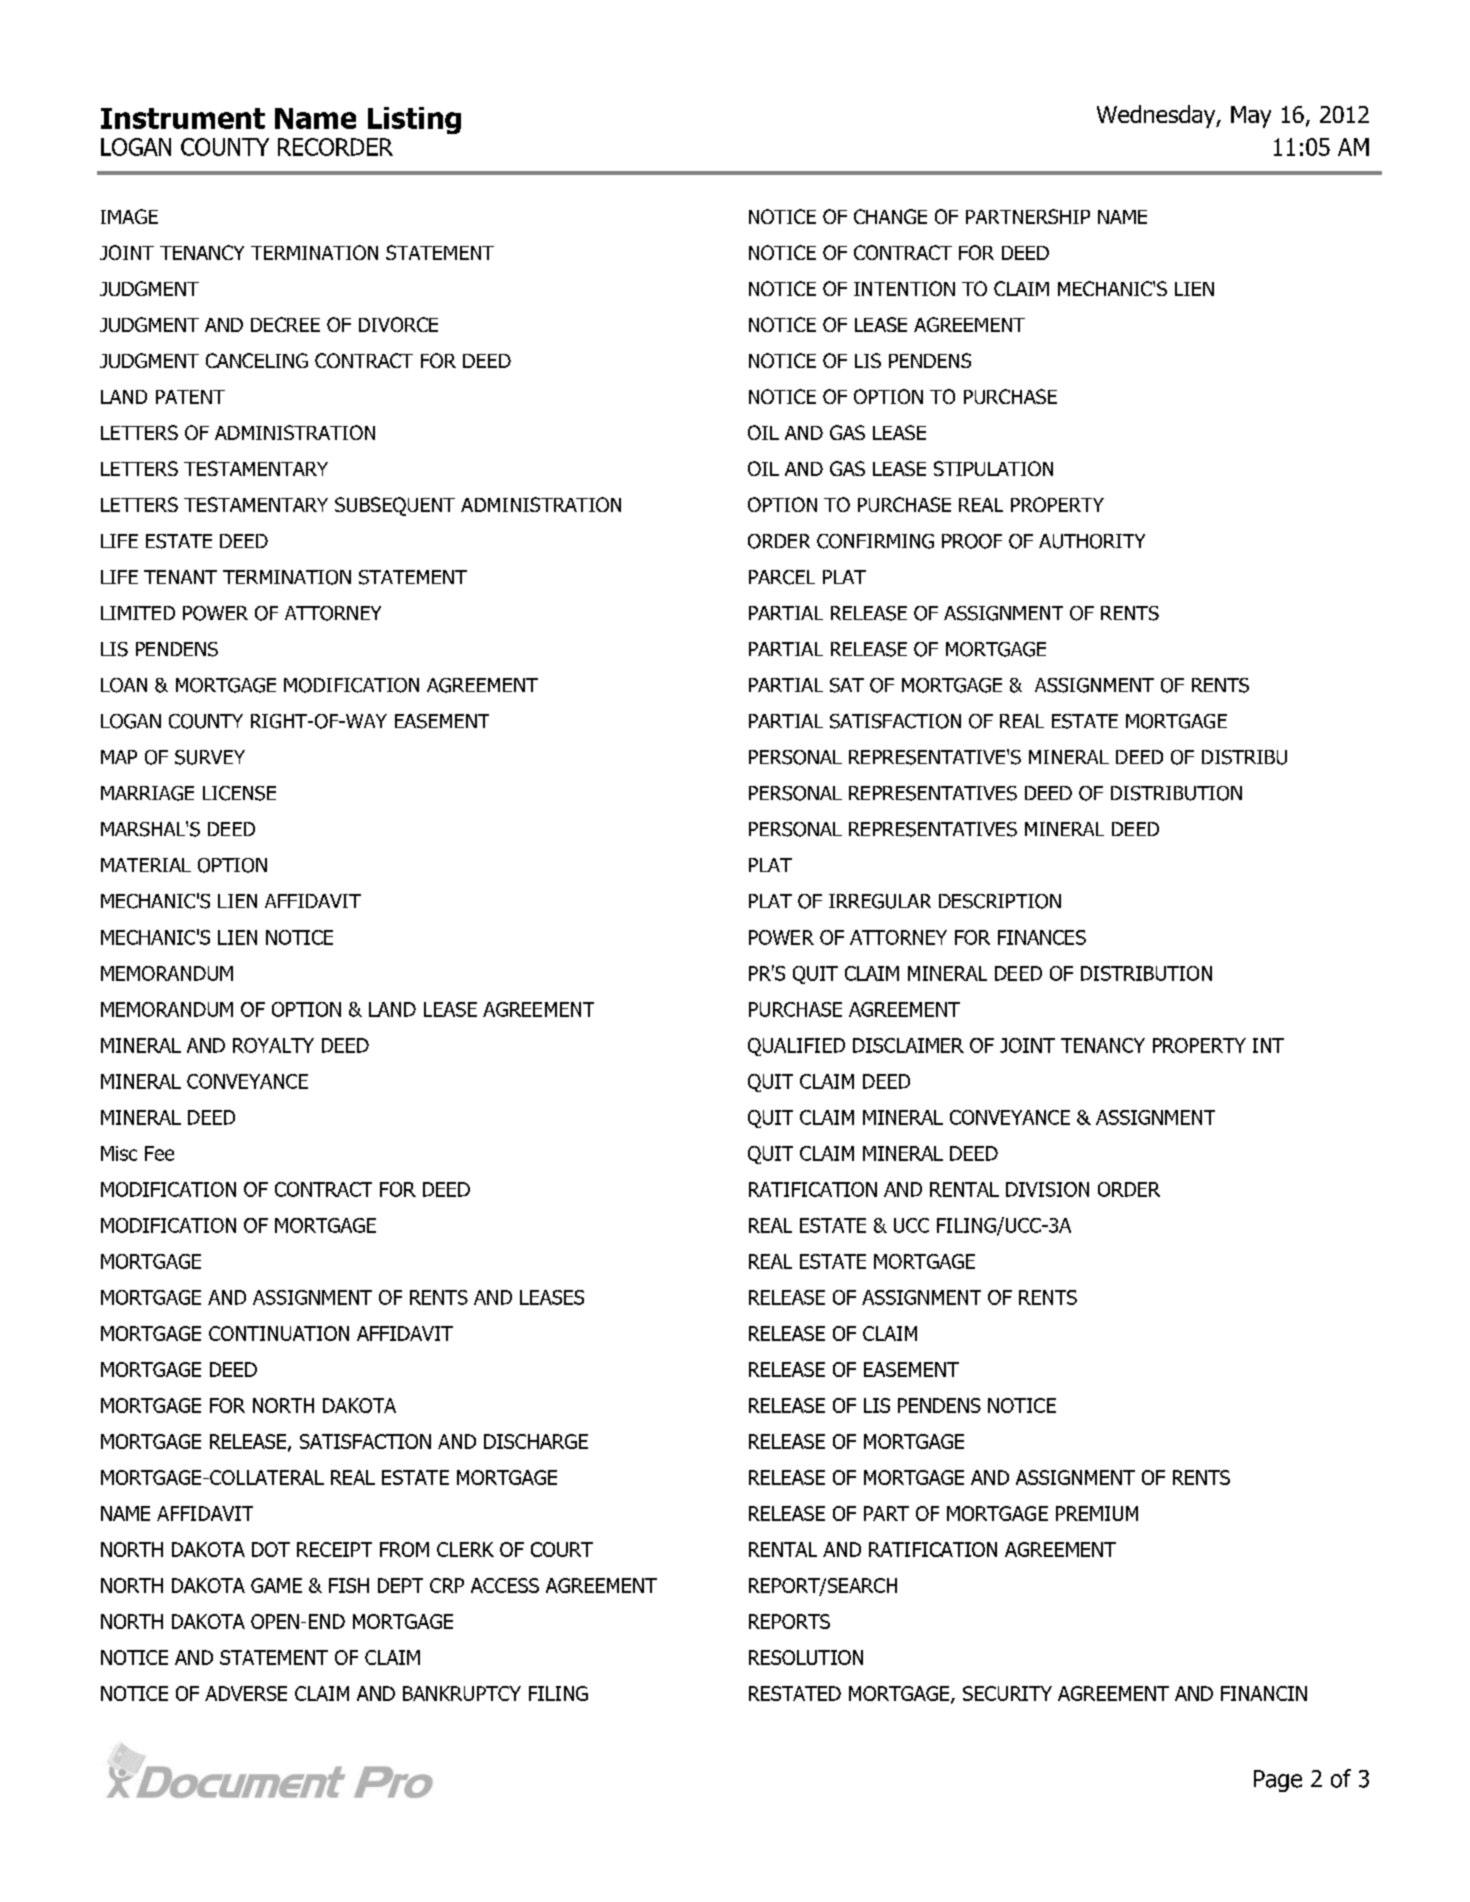 This screenshot has height=1902, width=1470. What do you see at coordinates (796, 1047) in the screenshot?
I see `QUALIFIED` at bounding box center [796, 1047].
